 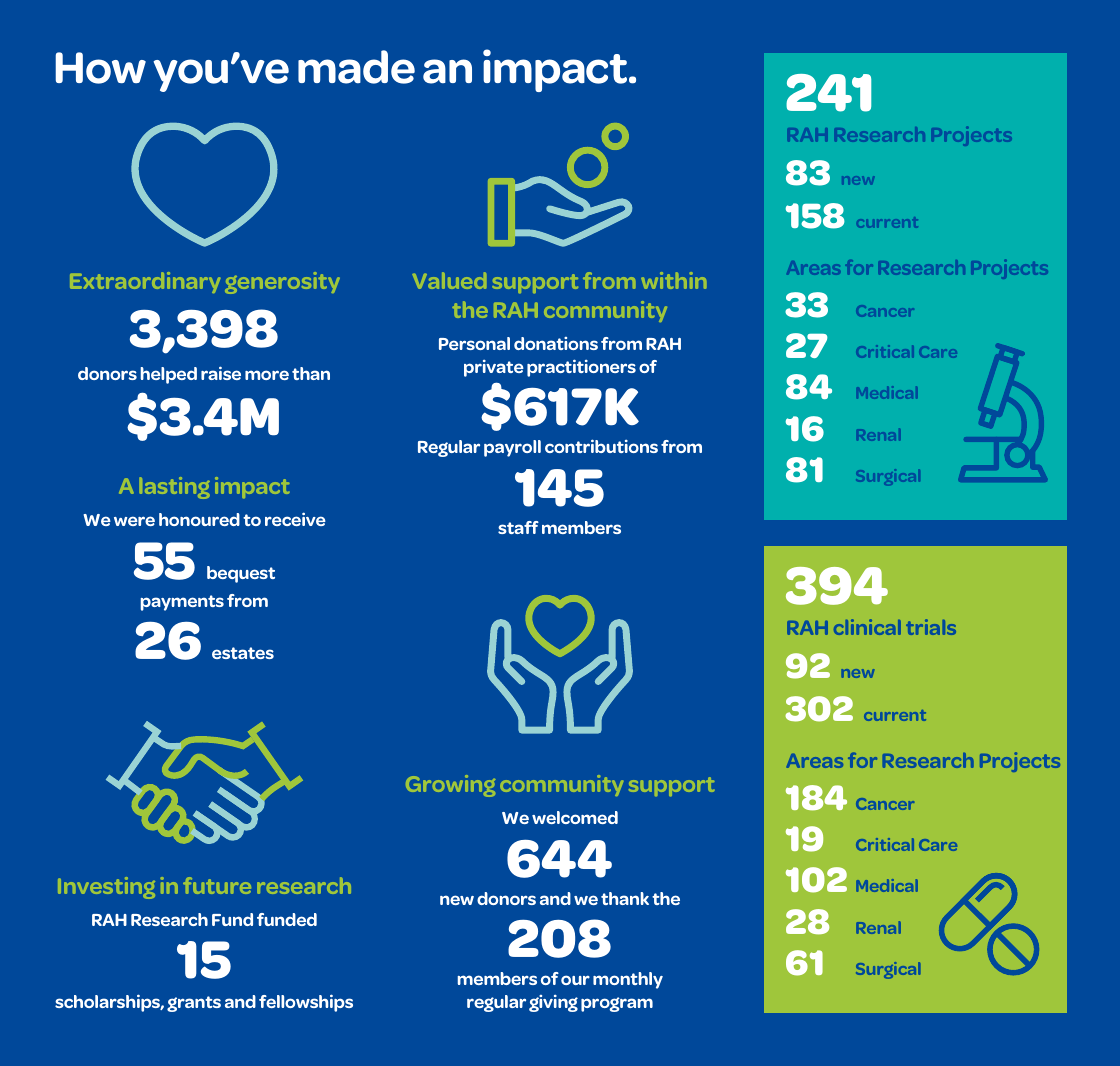 What do you see at coordinates (867, 627) in the screenshot?
I see `clinical` at bounding box center [867, 627].
